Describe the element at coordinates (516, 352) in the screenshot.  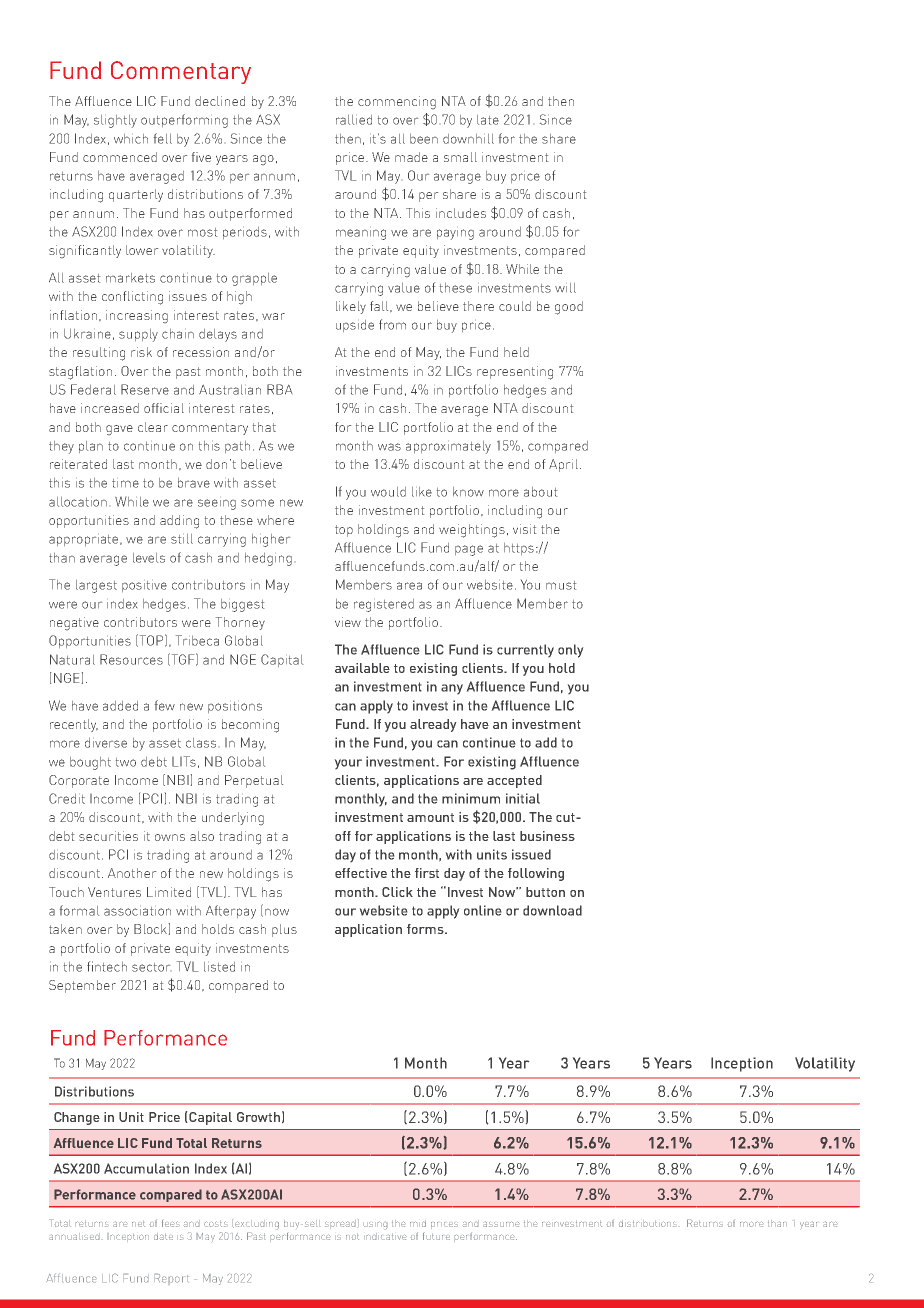
I see `held` at that location.
